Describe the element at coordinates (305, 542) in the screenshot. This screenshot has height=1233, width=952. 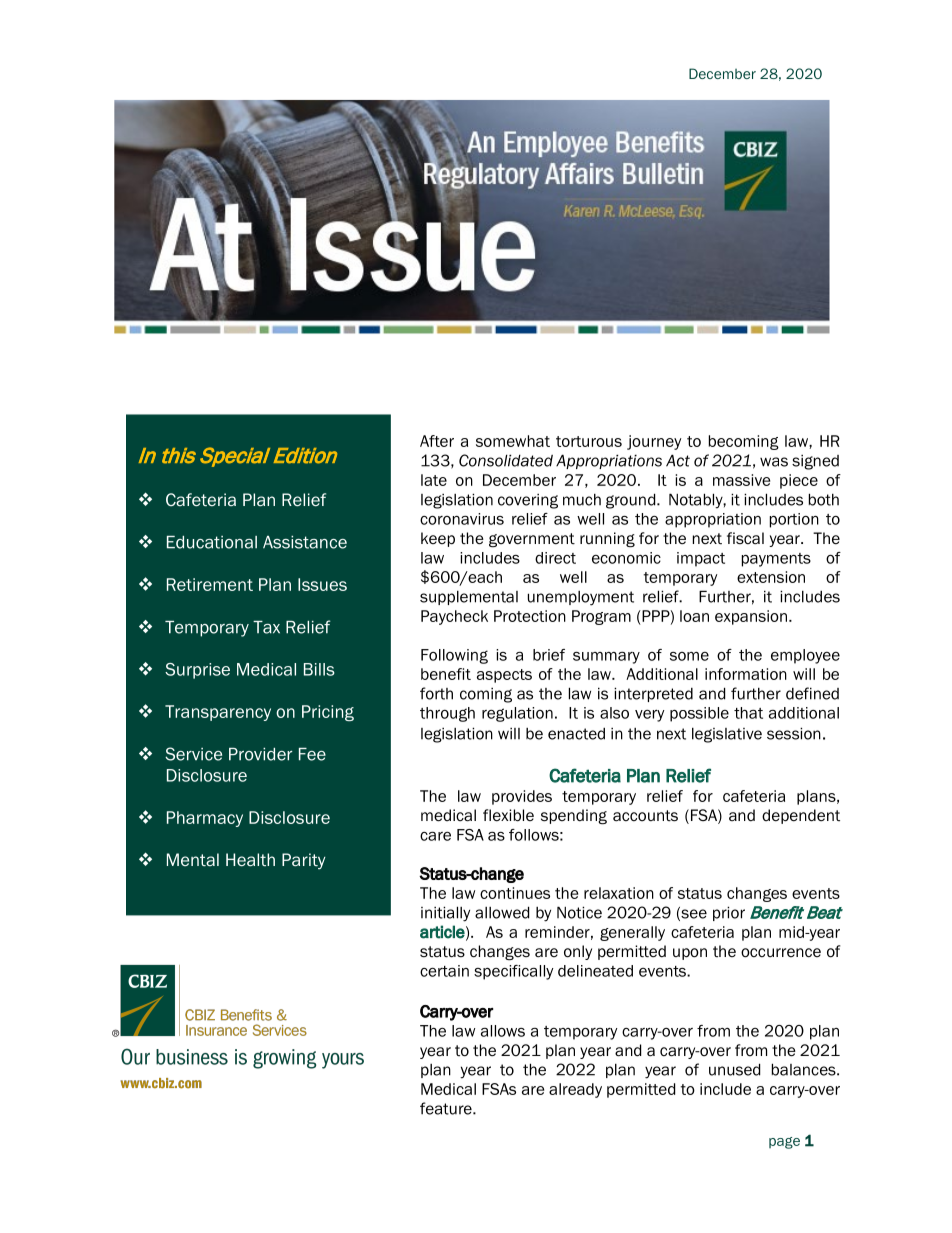
I see `Assistance` at that location.
